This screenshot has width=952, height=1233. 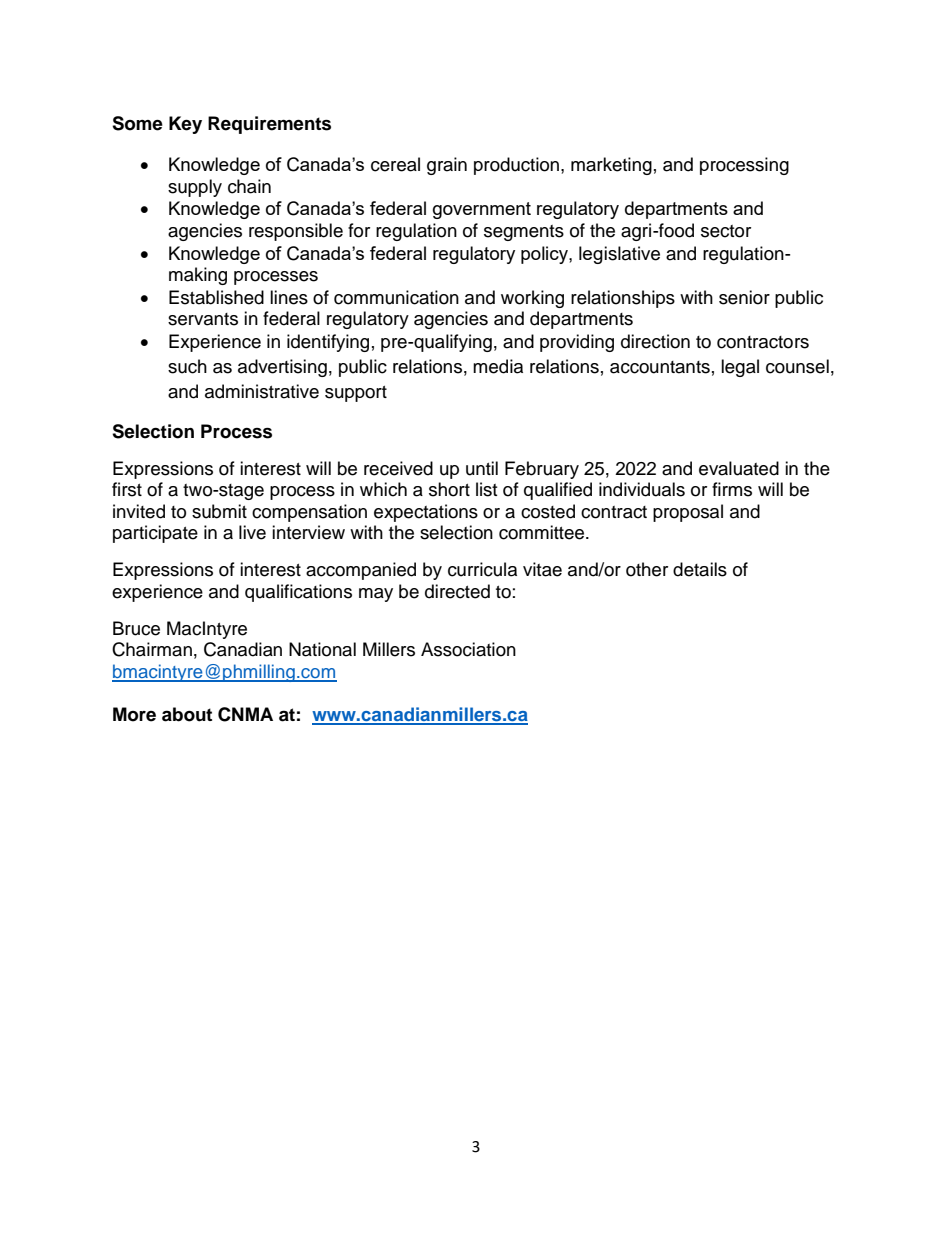 I want to click on communication, so click(x=396, y=297).
